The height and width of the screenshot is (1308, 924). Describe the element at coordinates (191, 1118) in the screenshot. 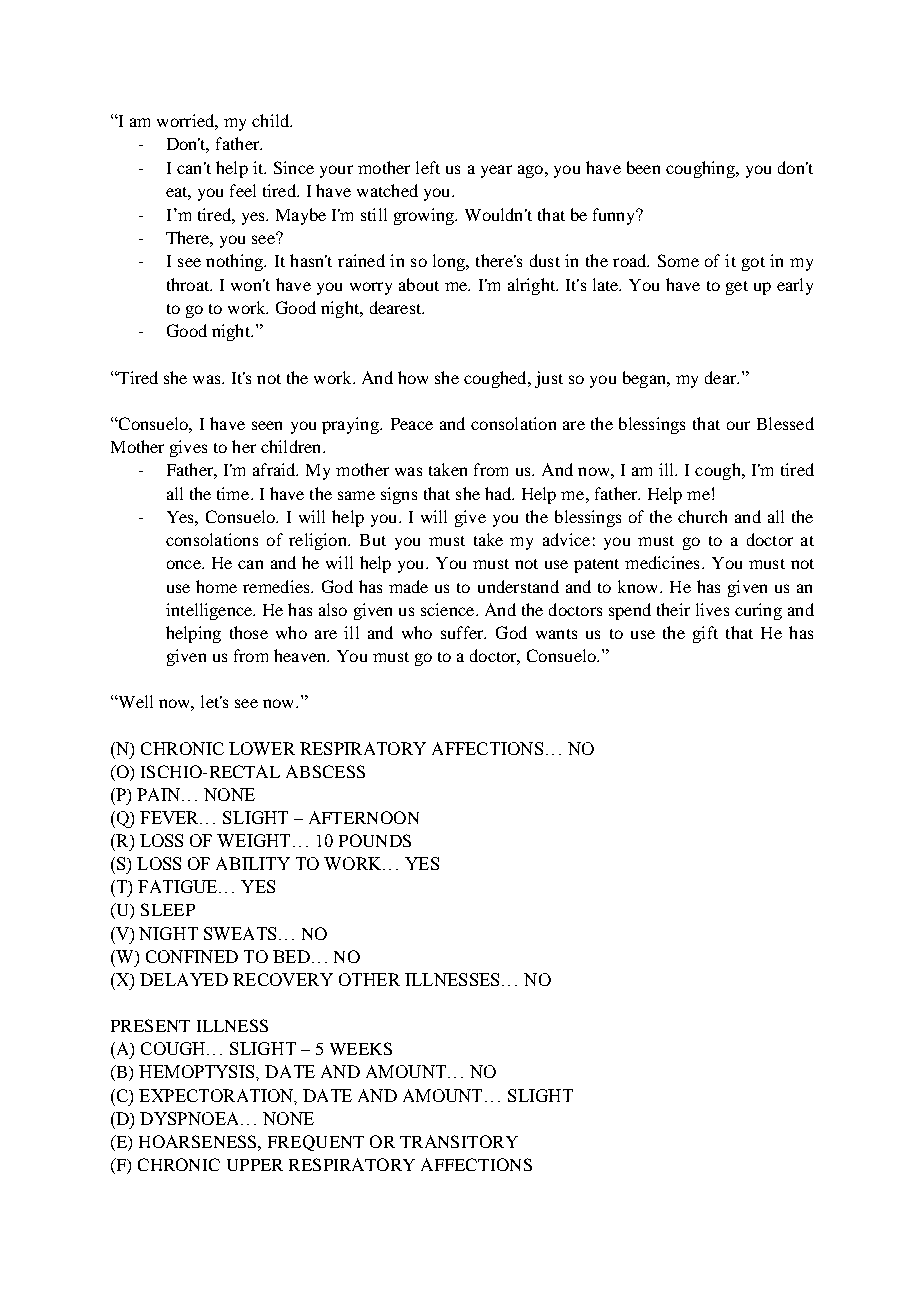

I see `DYSPNOEA` at that location.
